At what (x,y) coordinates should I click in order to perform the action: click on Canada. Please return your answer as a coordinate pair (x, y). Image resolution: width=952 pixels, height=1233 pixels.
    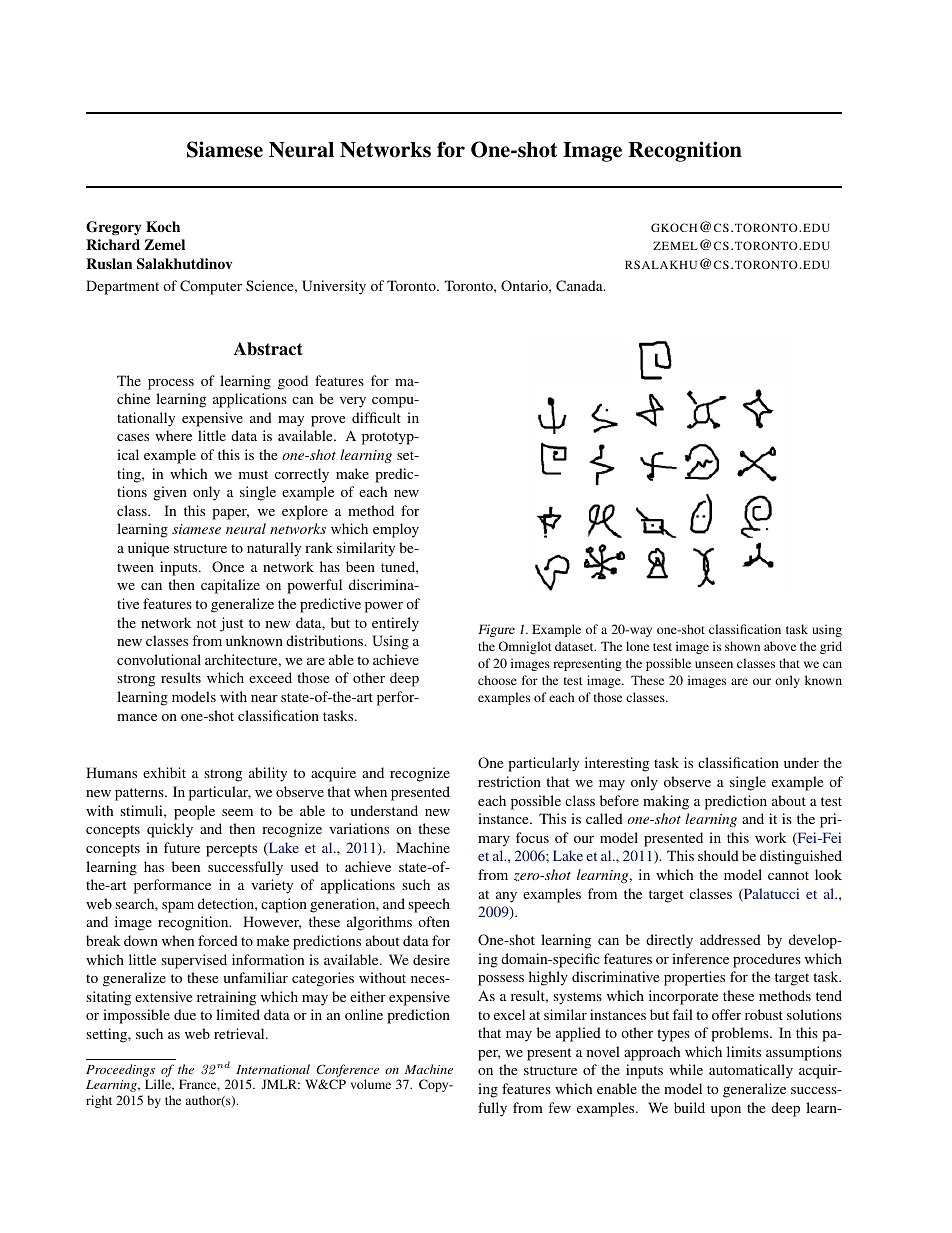
    Looking at the image, I should click on (580, 285).
